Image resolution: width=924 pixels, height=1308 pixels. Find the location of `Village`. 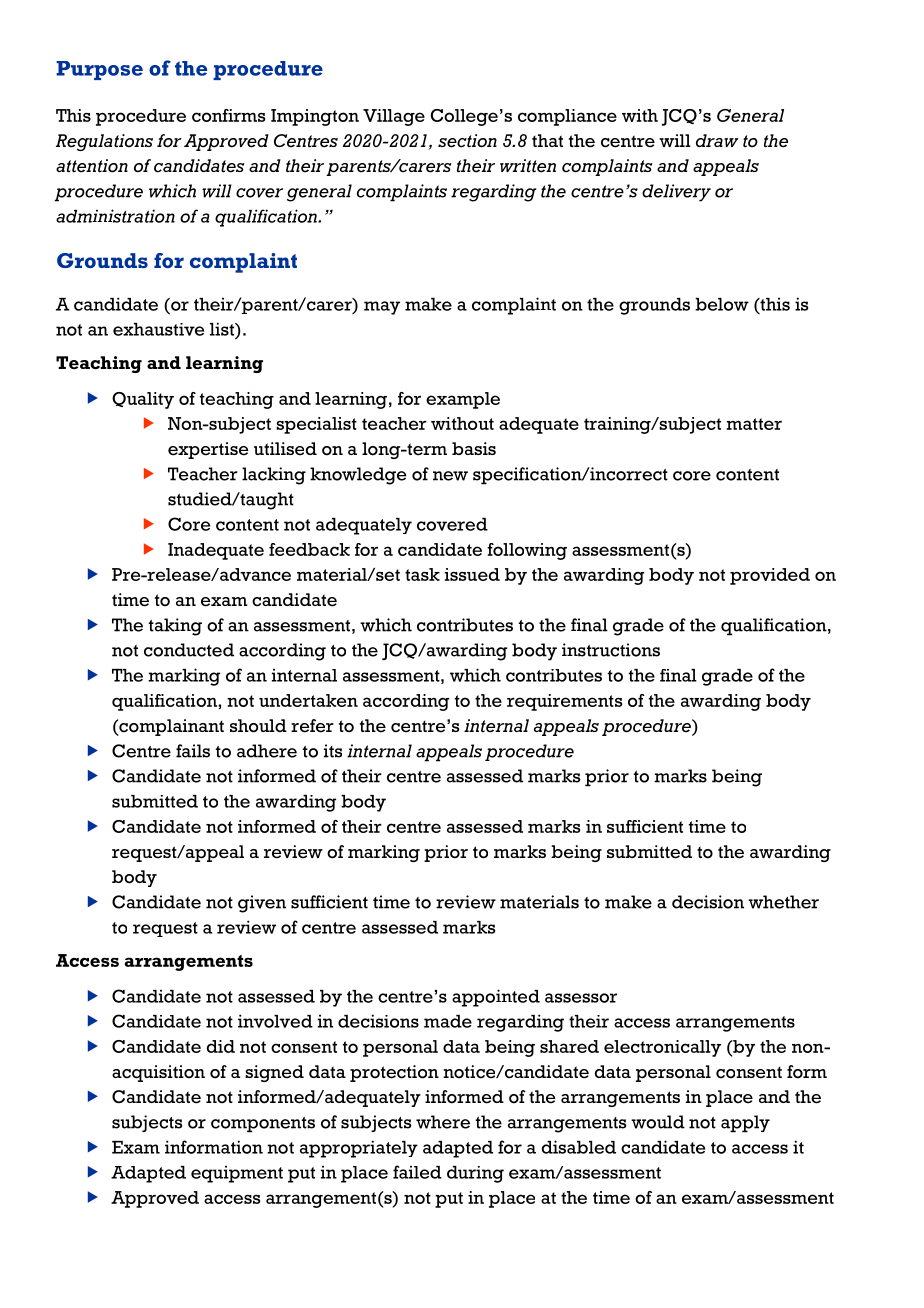

Village is located at coordinates (394, 117).
